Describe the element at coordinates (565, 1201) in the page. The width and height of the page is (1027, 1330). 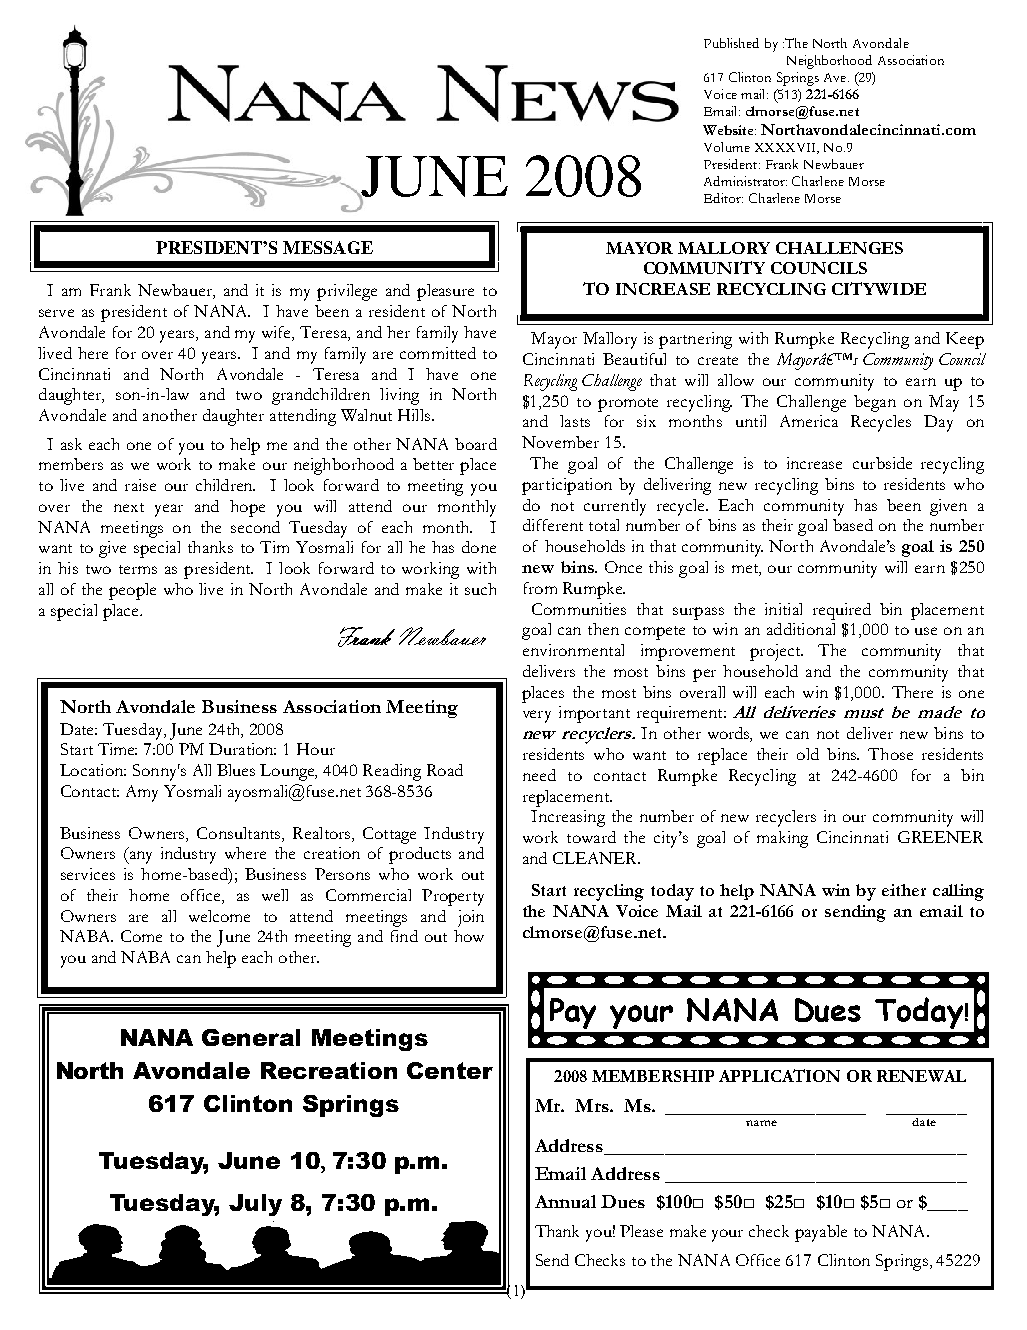
I see `Annual` at that location.
